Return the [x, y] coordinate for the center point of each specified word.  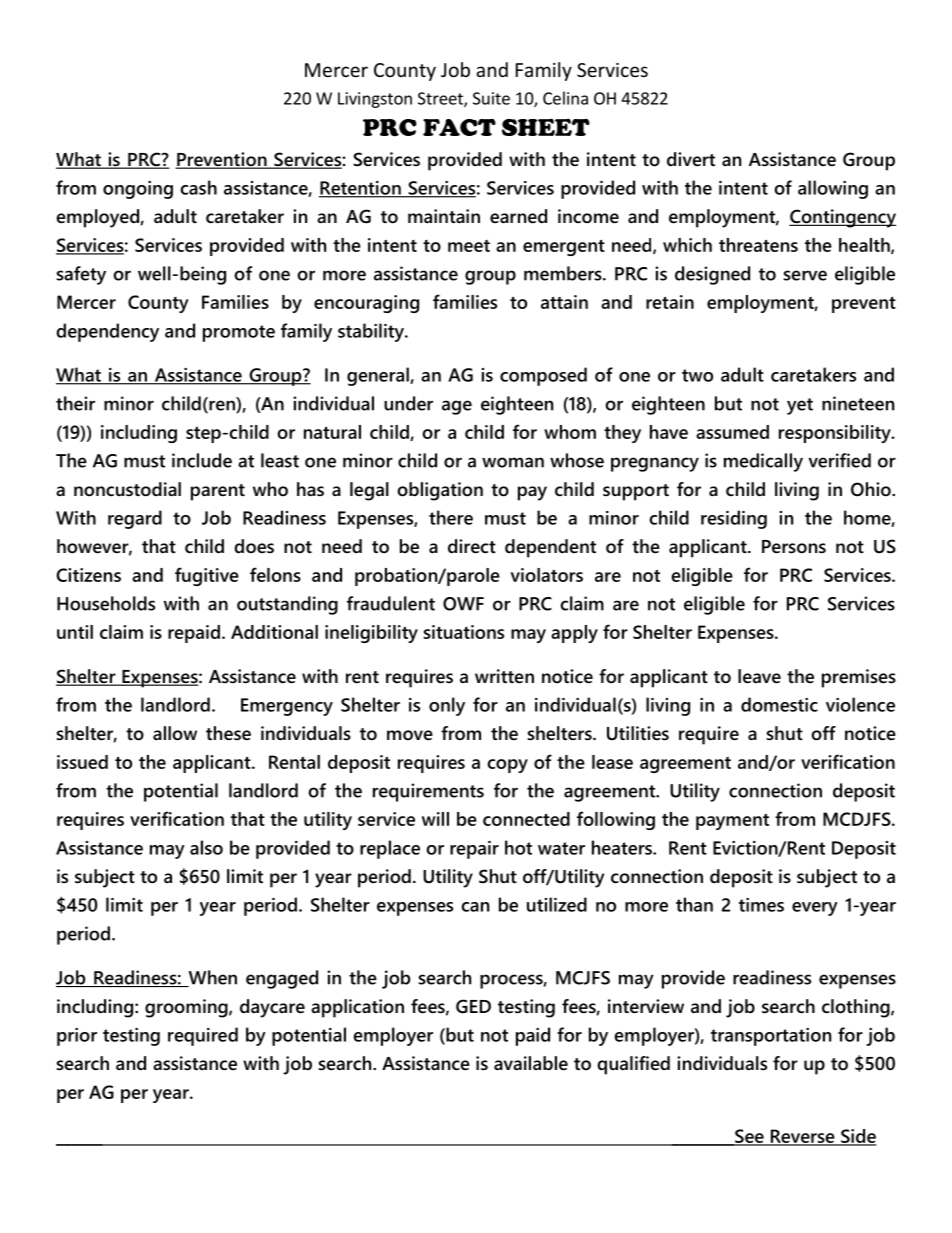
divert [691, 159]
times [761, 905]
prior [77, 1037]
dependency [107, 332]
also [206, 847]
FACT [459, 127]
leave [759, 676]
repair [474, 850]
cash [199, 187]
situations [463, 632]
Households [106, 603]
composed [543, 376]
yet [800, 406]
